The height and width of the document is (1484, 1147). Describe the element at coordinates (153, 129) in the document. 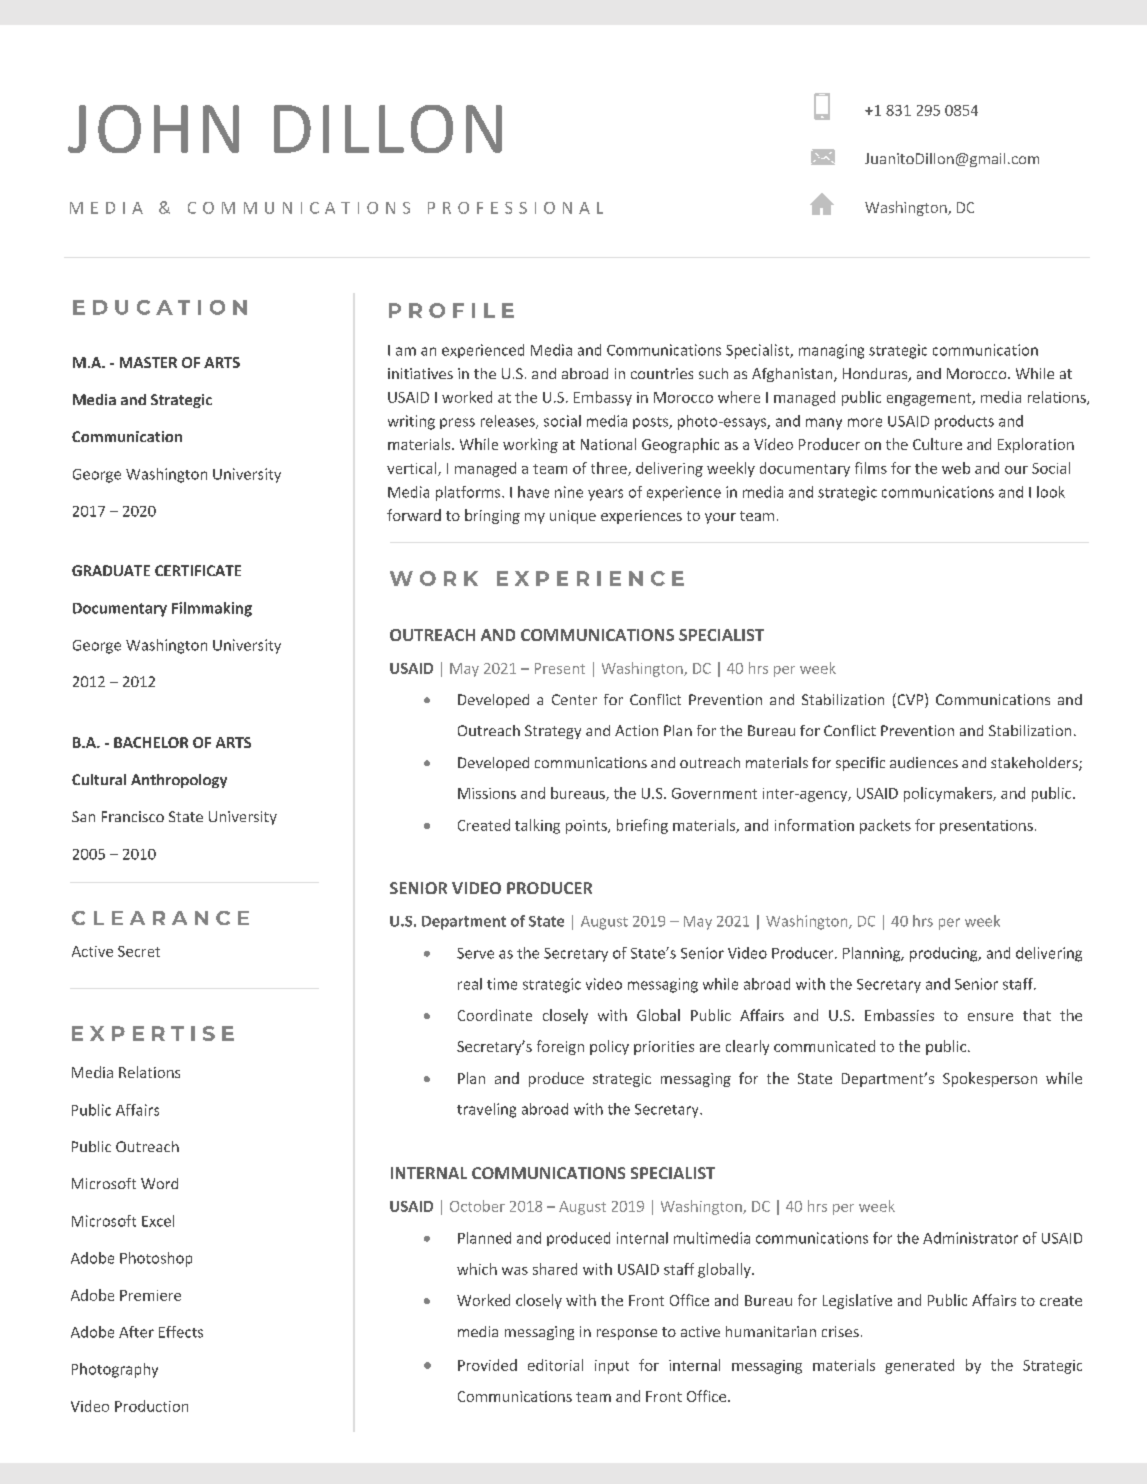

I see `JOHN` at that location.
